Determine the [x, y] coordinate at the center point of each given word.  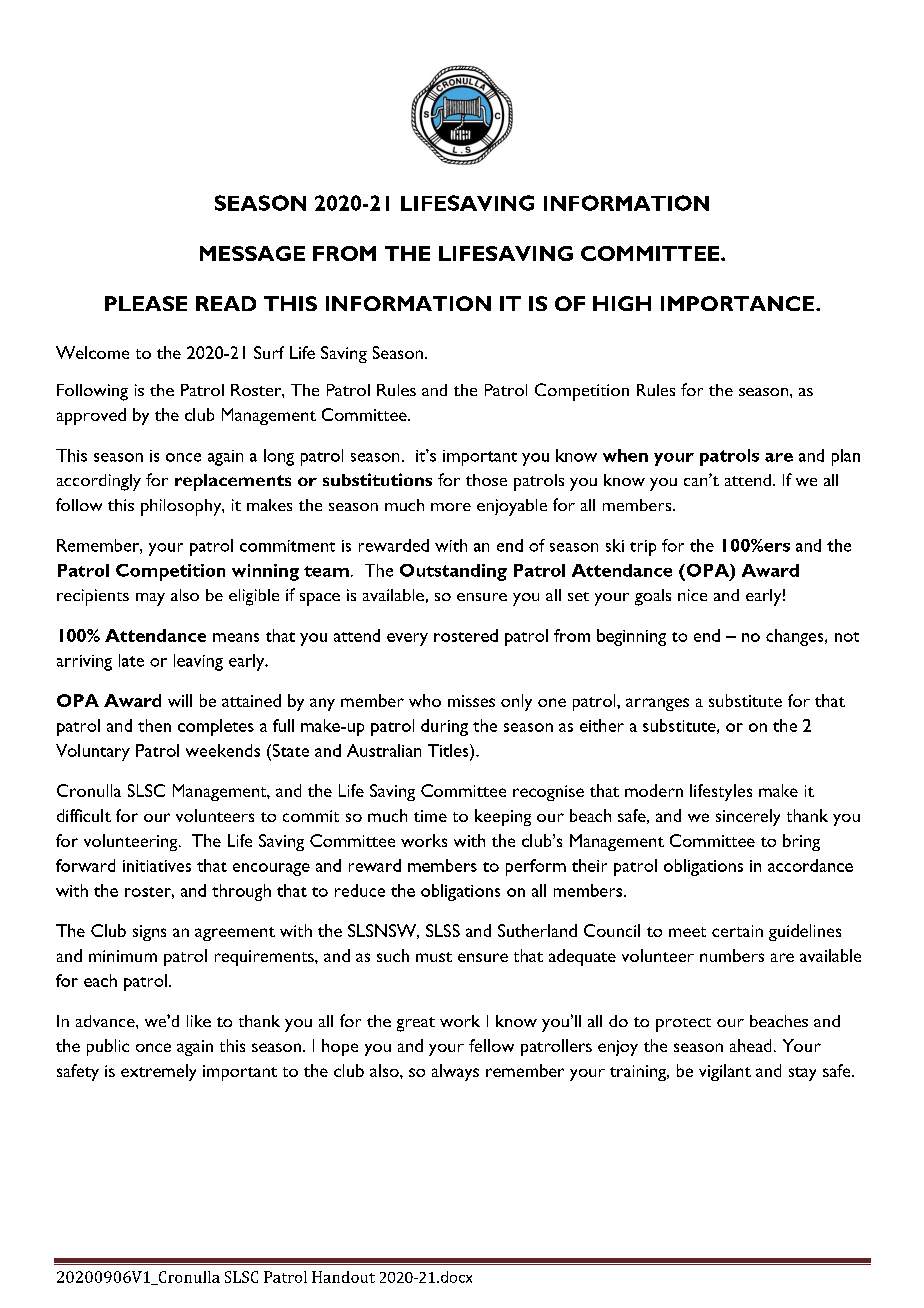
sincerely [748, 817]
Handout [343, 1277]
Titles [449, 750]
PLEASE [146, 303]
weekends [223, 750]
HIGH [622, 303]
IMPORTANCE [737, 303]
